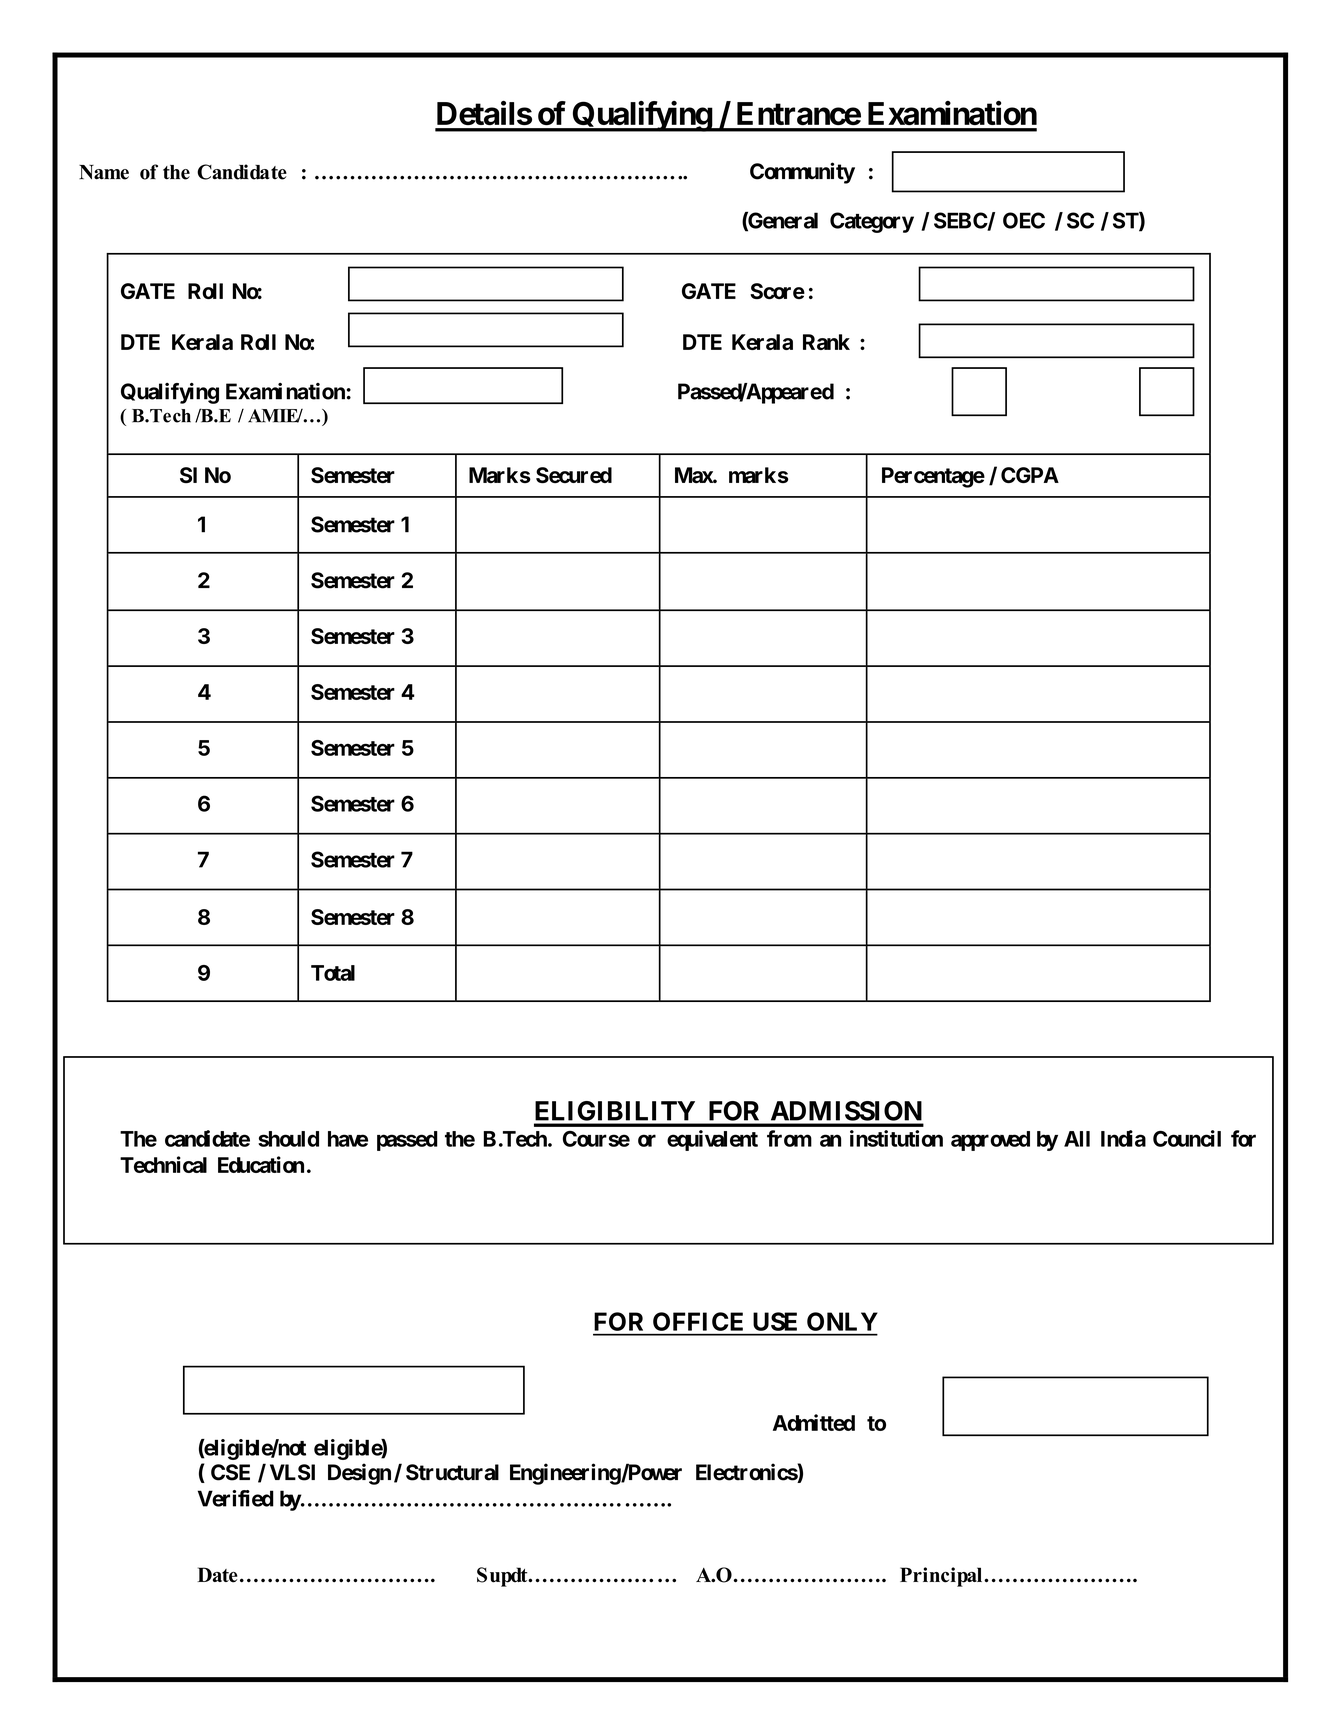 The height and width of the screenshot is (1733, 1339). What do you see at coordinates (712, 1140) in the screenshot?
I see `equivalent` at bounding box center [712, 1140].
